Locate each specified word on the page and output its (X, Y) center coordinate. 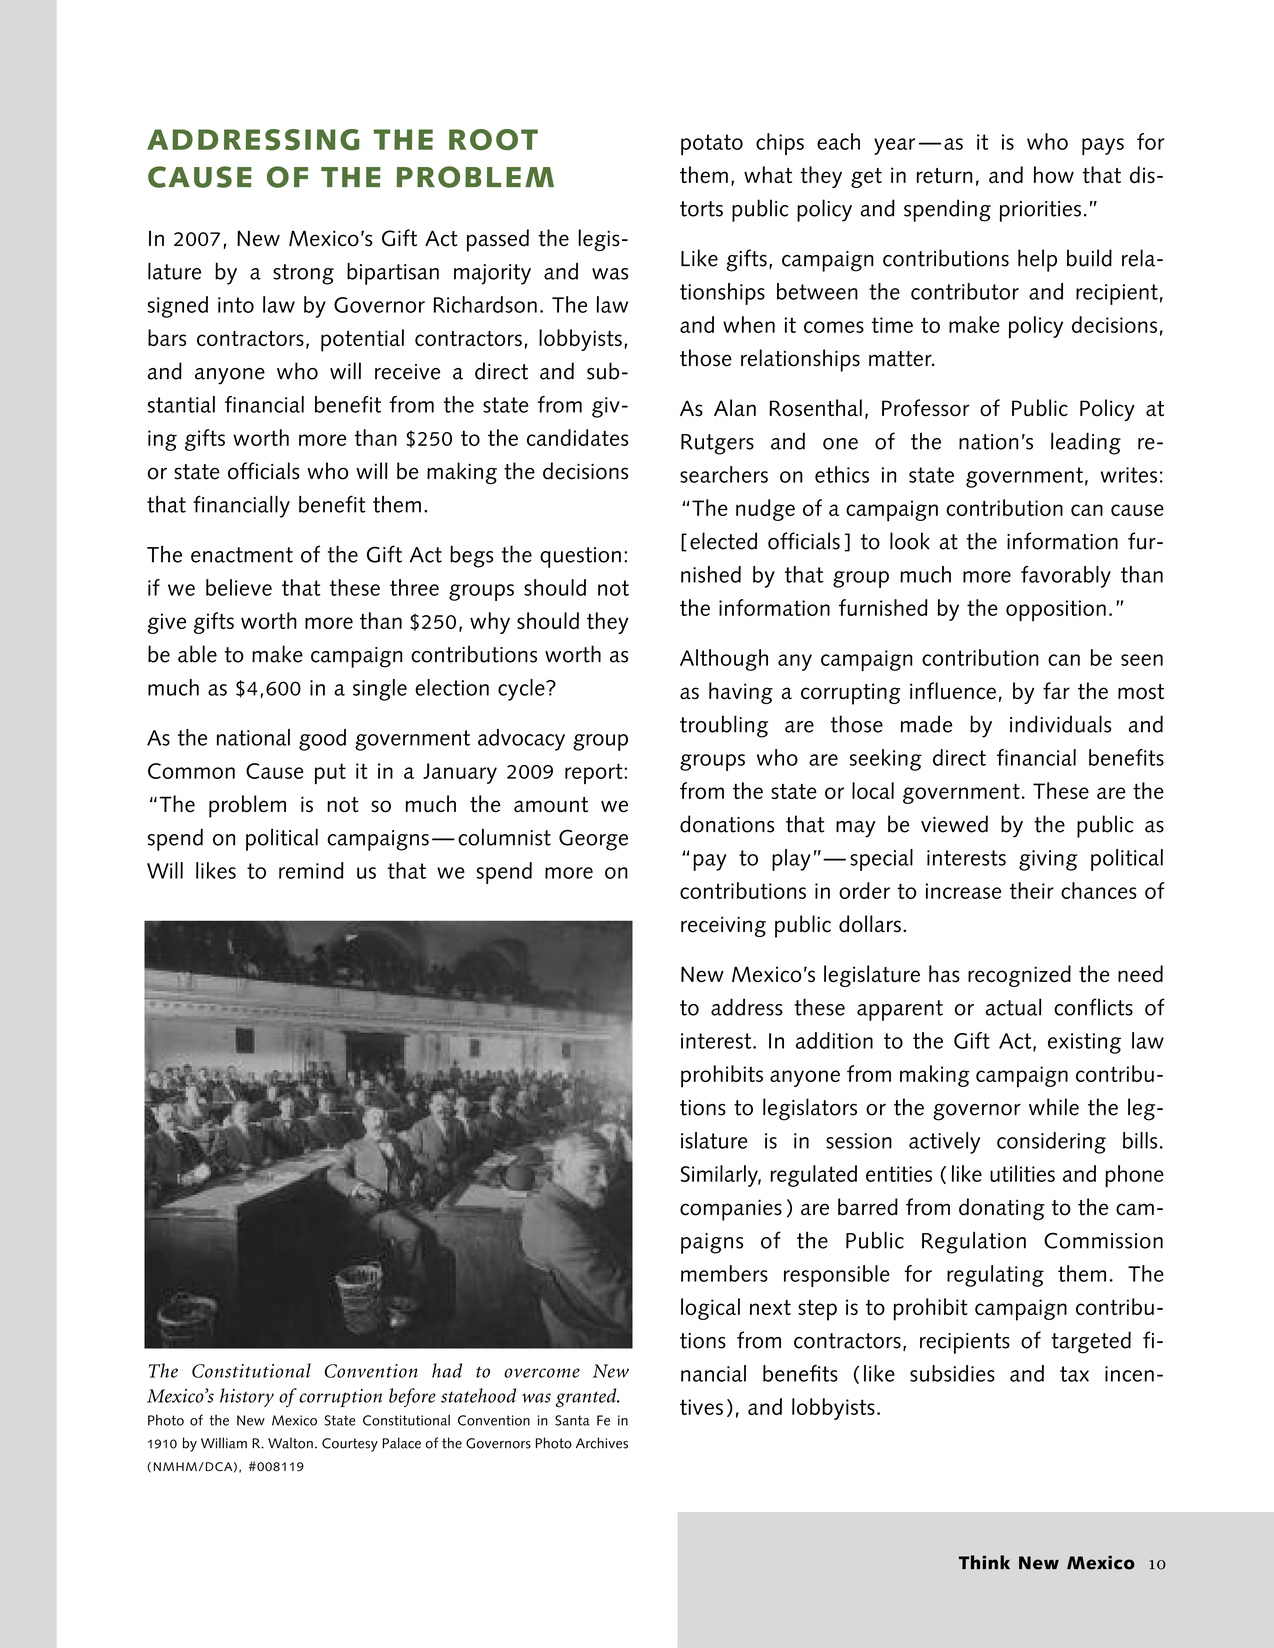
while (1054, 1107)
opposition (1056, 611)
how (1054, 174)
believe (239, 587)
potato (712, 144)
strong (303, 274)
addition (834, 1040)
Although (724, 660)
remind (311, 870)
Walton (290, 1443)
